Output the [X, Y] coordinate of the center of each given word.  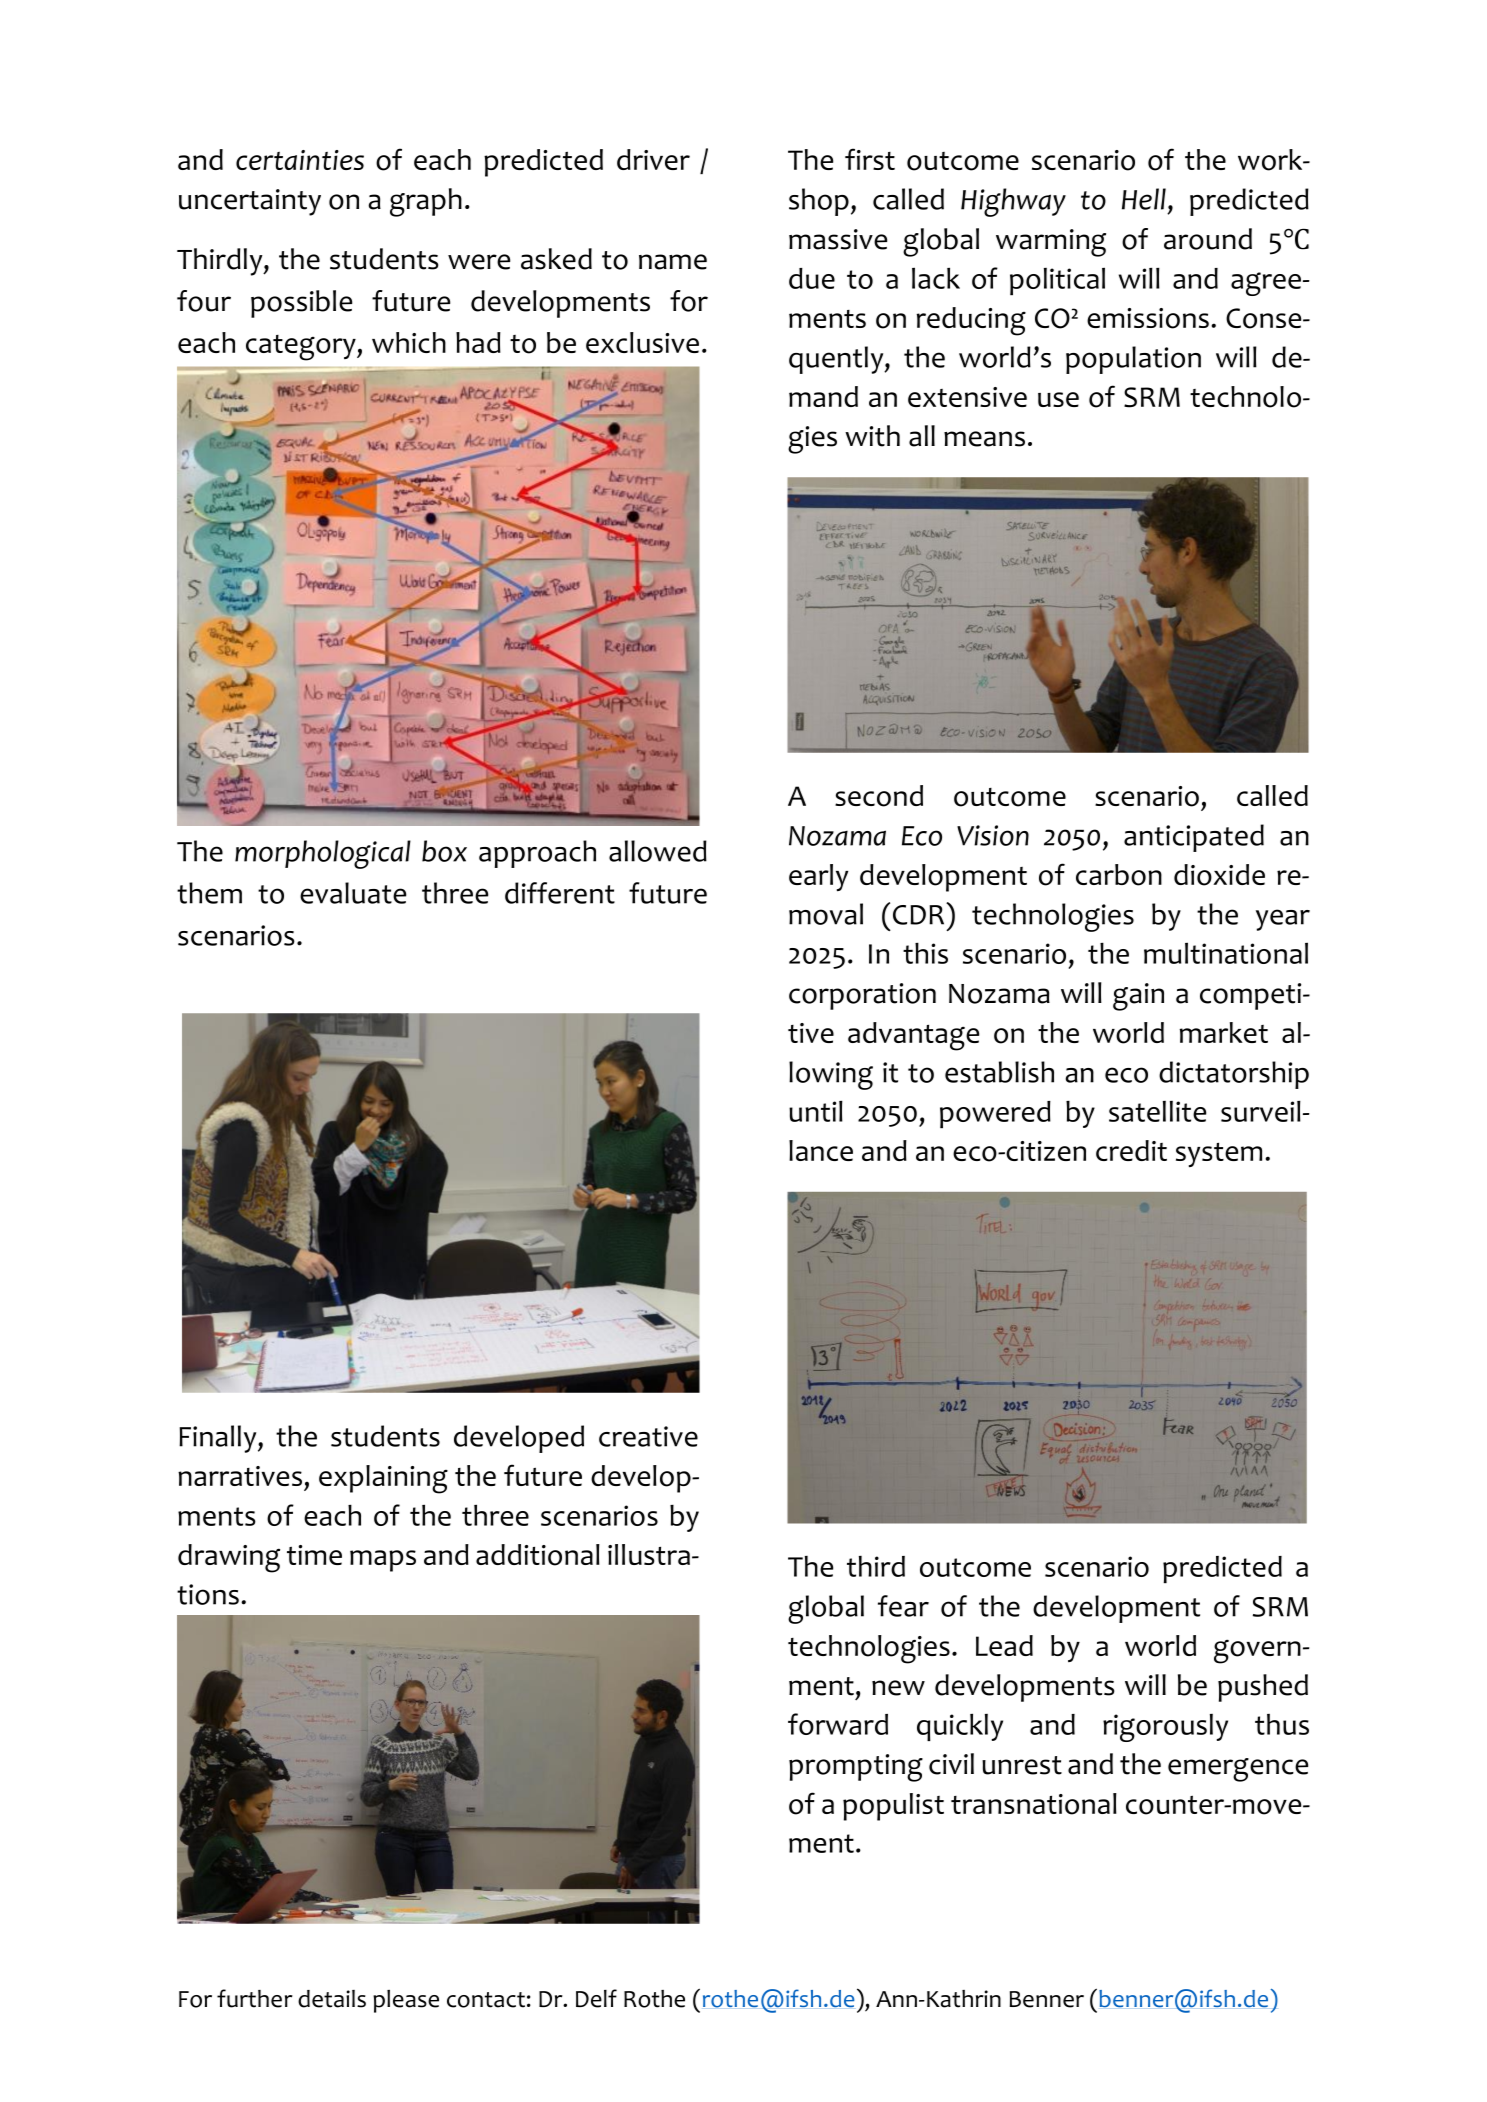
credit [1131, 1150]
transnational [1034, 1804]
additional [538, 1555]
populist [893, 1807]
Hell [1144, 199]
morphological [323, 854]
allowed [658, 851]
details [332, 1999]
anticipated [1194, 838]
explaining [383, 1479]
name [673, 262]
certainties [300, 160]
